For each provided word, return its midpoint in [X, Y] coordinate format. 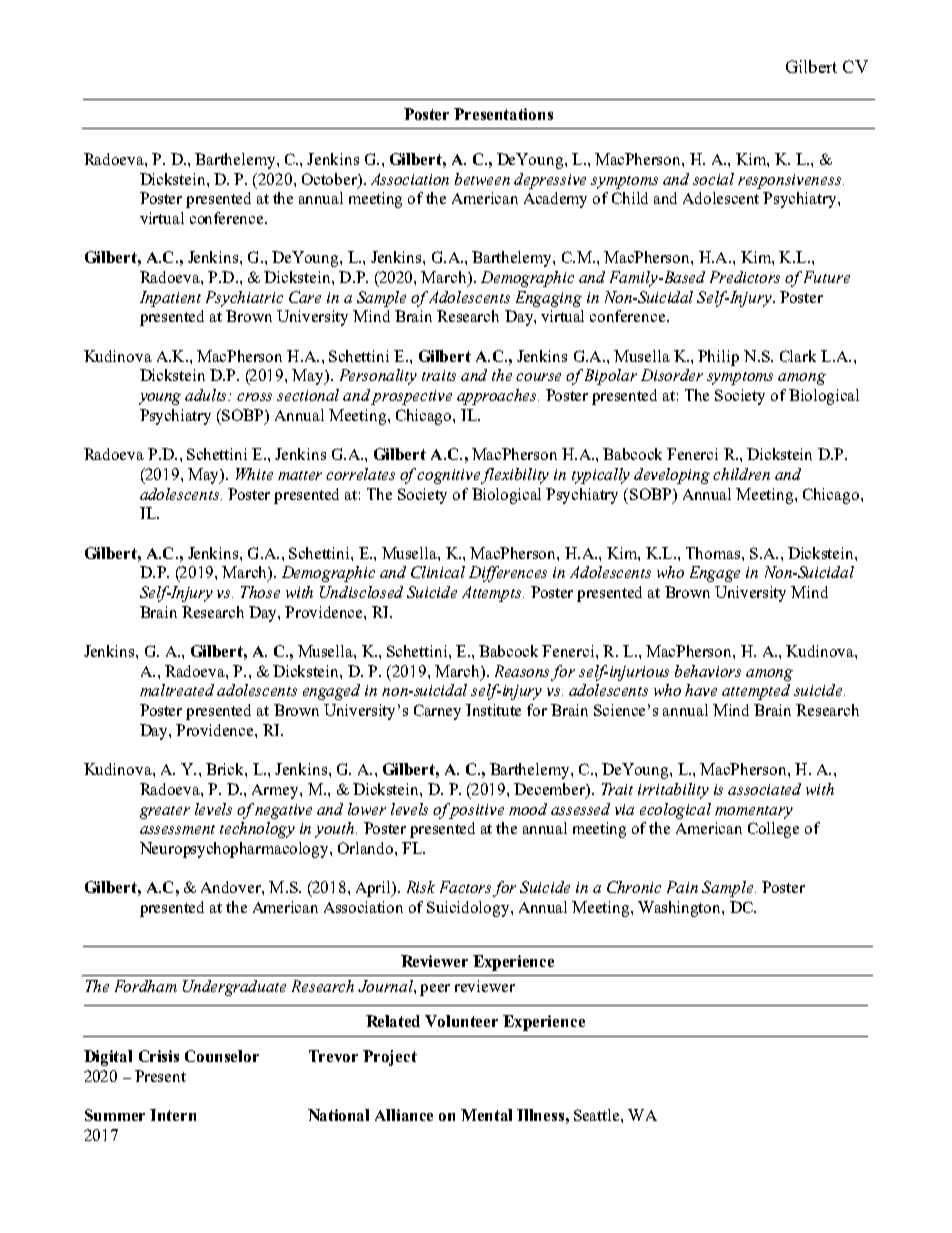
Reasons [523, 672]
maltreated [177, 690]
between [482, 179]
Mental [486, 1115]
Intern [173, 1115]
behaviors [708, 671]
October [330, 179]
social [713, 179]
